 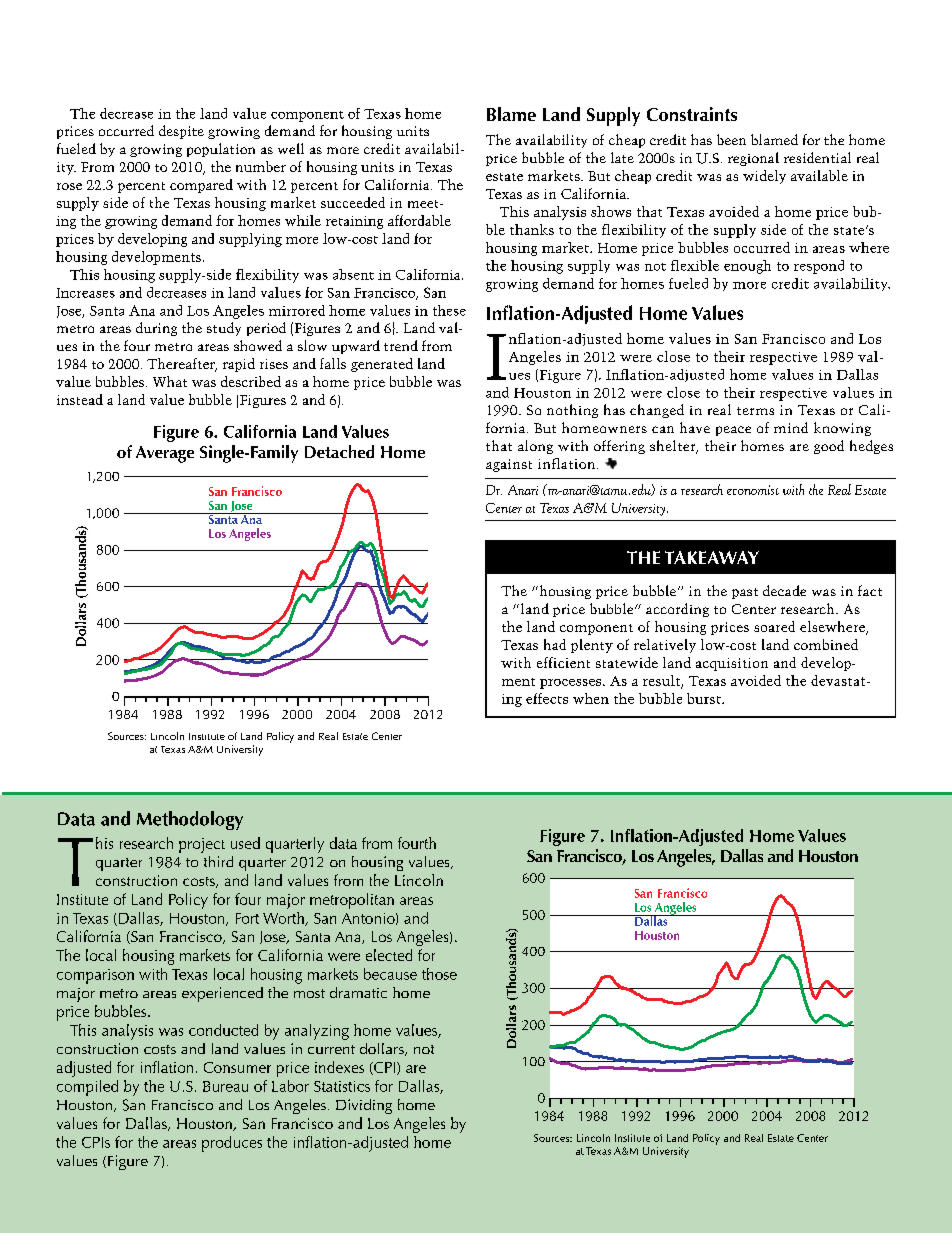 I want to click on soared, so click(x=774, y=626).
